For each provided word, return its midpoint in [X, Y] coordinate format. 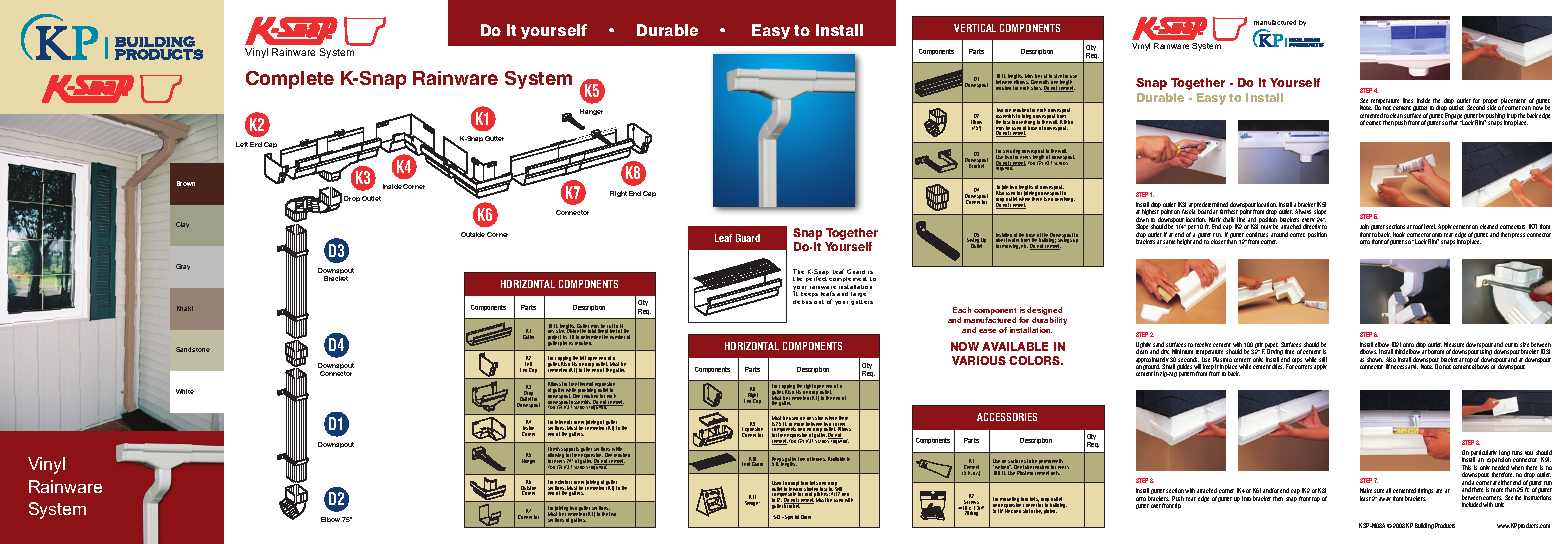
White [185, 391]
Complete [290, 80]
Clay [182, 225]
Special [791, 517]
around [1279, 234]
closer [1218, 241]
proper [1491, 103]
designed [1044, 312]
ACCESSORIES [1007, 417]
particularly [1484, 454]
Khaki [185, 308]
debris [802, 302]
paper [1271, 347]
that [1453, 122]
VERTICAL [975, 28]
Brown [186, 183]
